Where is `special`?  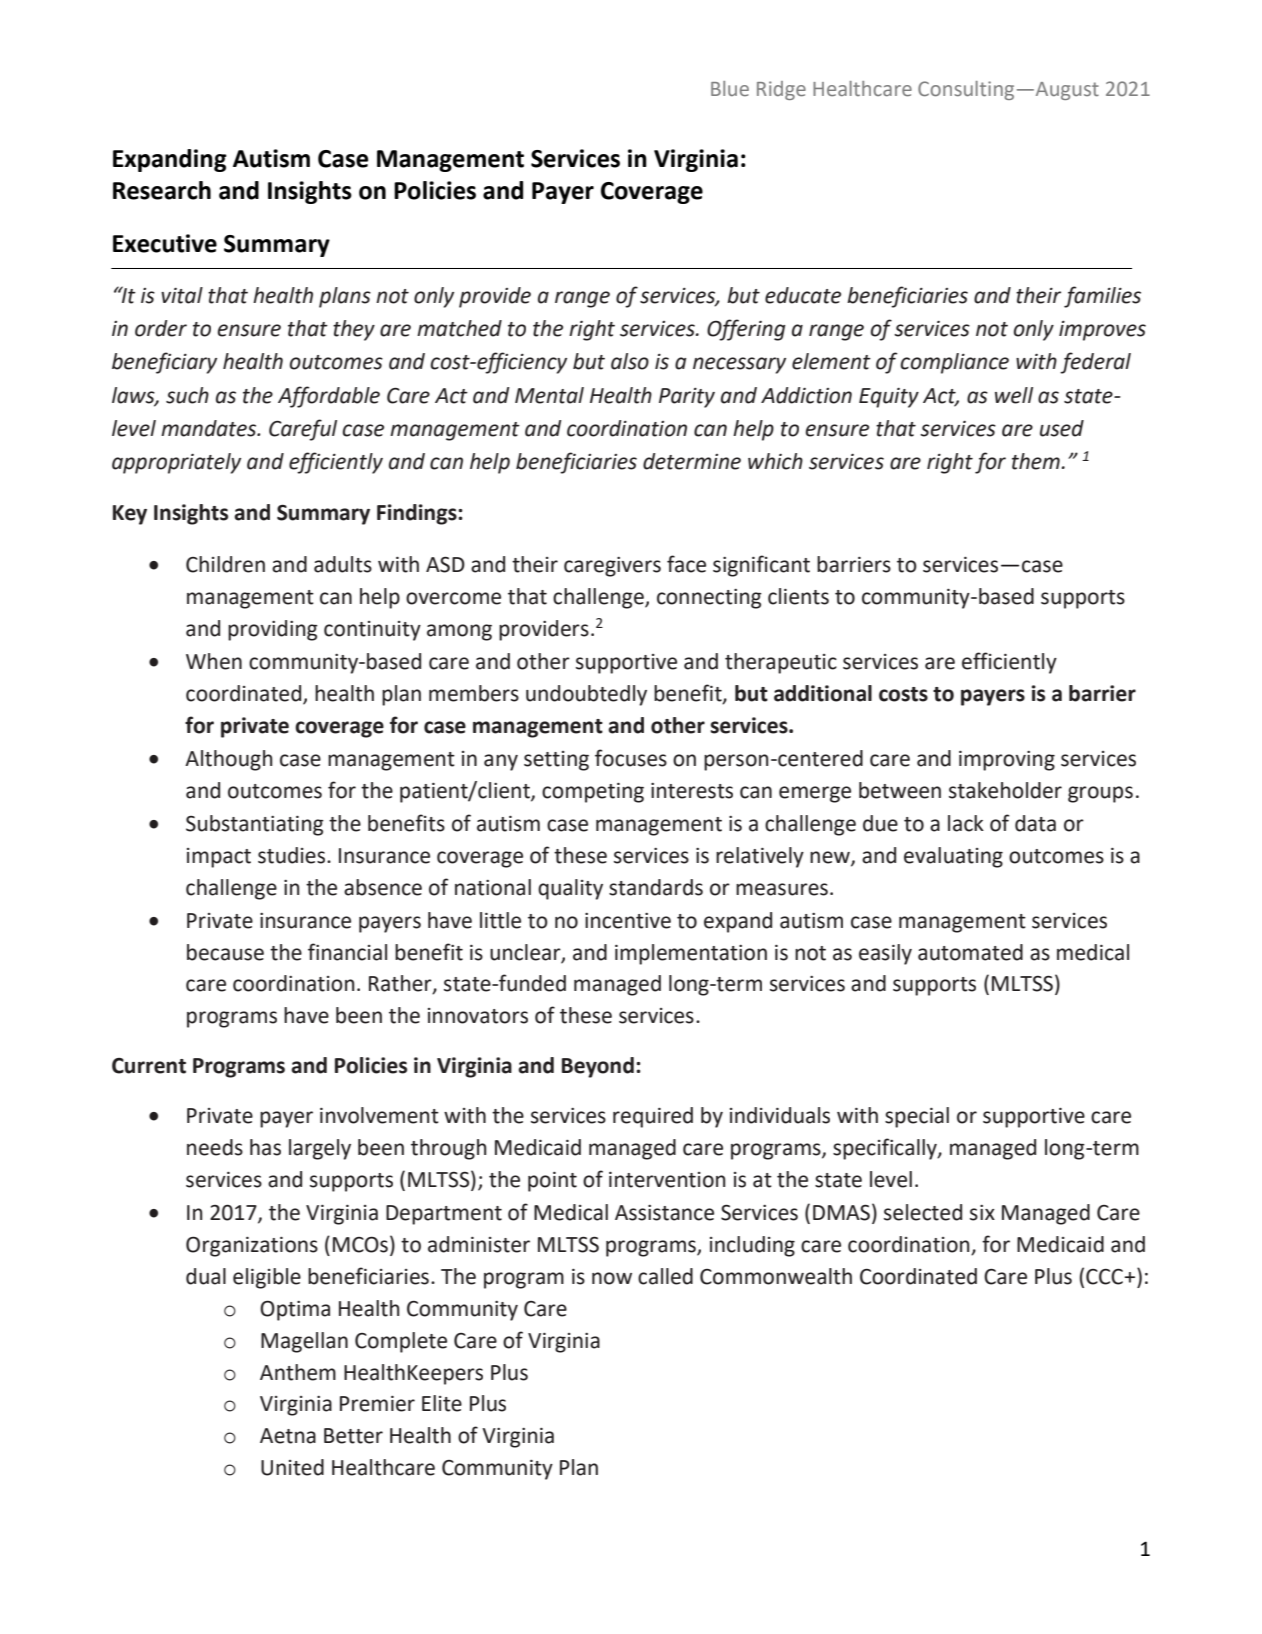 special is located at coordinates (917, 1117).
